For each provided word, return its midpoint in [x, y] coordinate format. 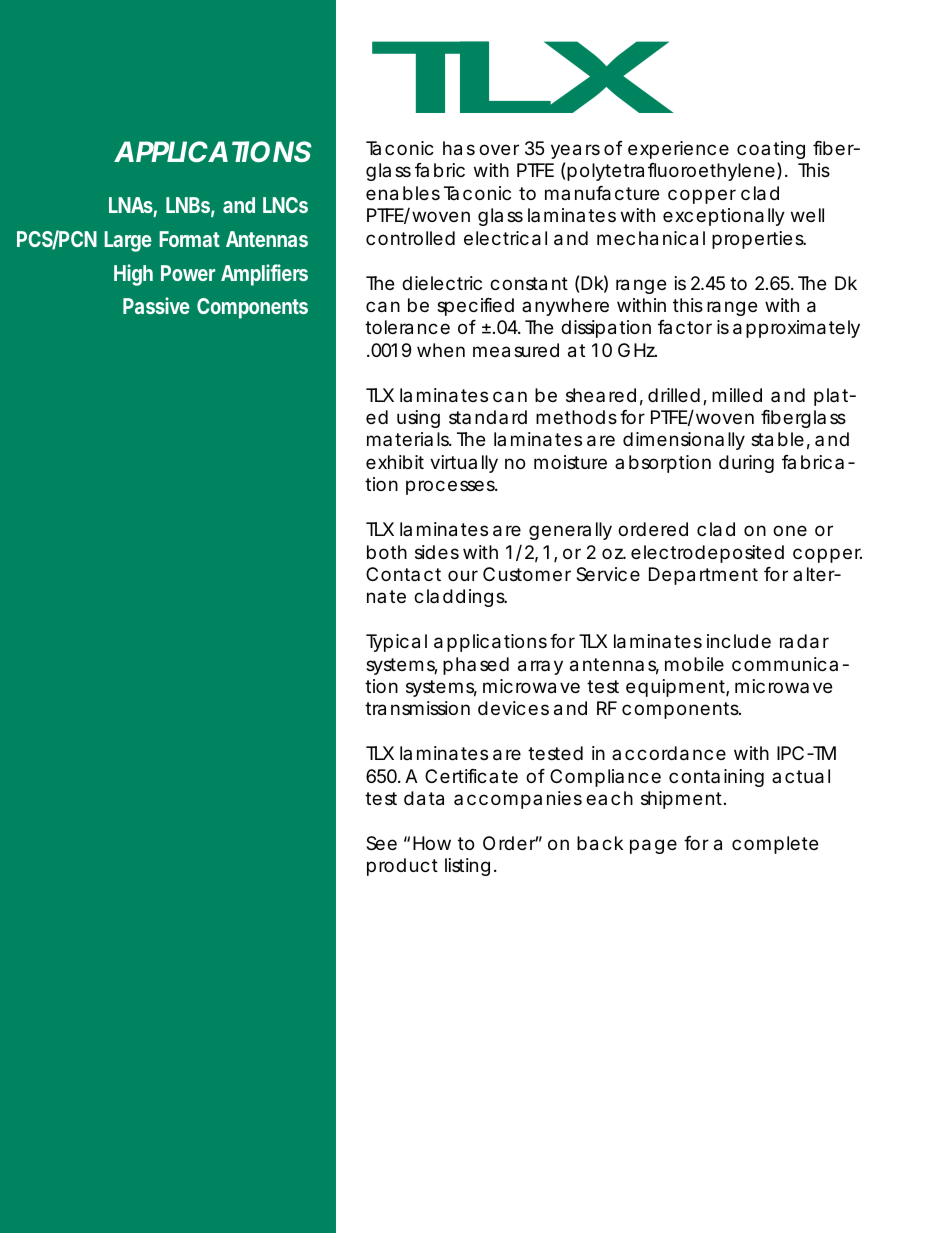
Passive [156, 305]
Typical [396, 643]
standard [488, 417]
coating [771, 150]
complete [775, 845]
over [499, 149]
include [739, 641]
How [432, 843]
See [381, 843]
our [463, 575]
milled [737, 395]
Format [189, 239]
